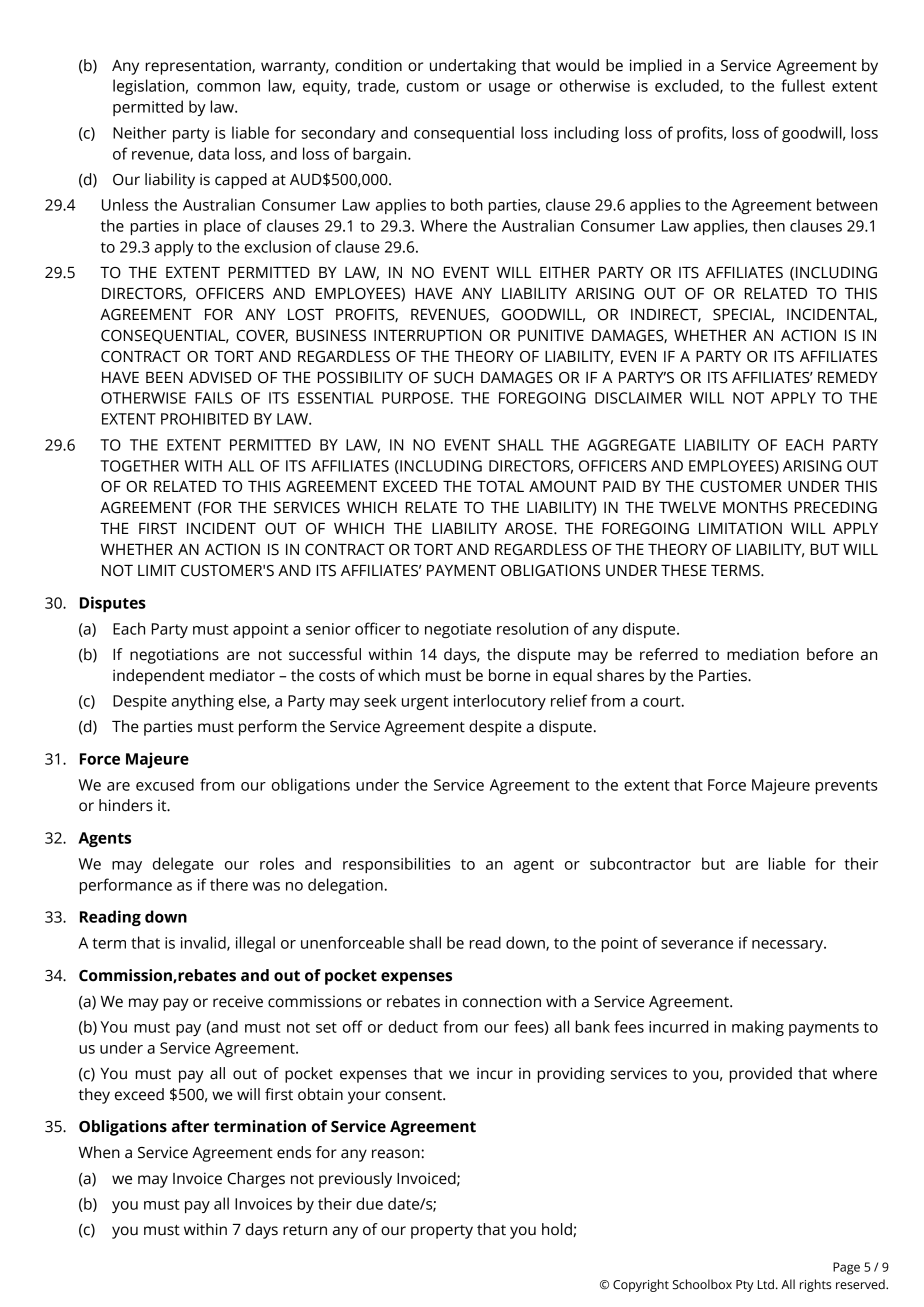 The width and height of the document is (924, 1307). I want to click on BEEN, so click(164, 377).
